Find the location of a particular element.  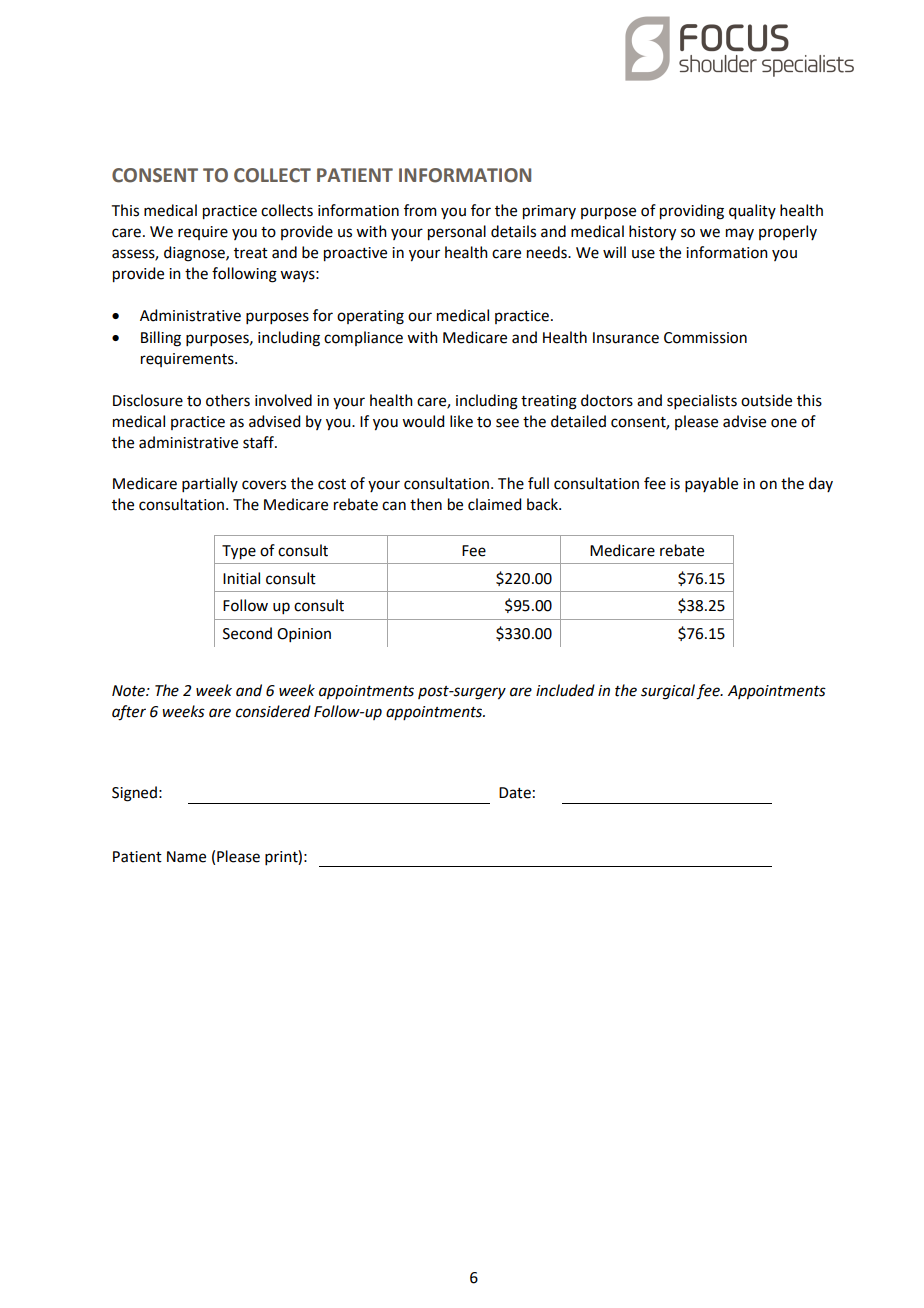

Type is located at coordinates (239, 552).
